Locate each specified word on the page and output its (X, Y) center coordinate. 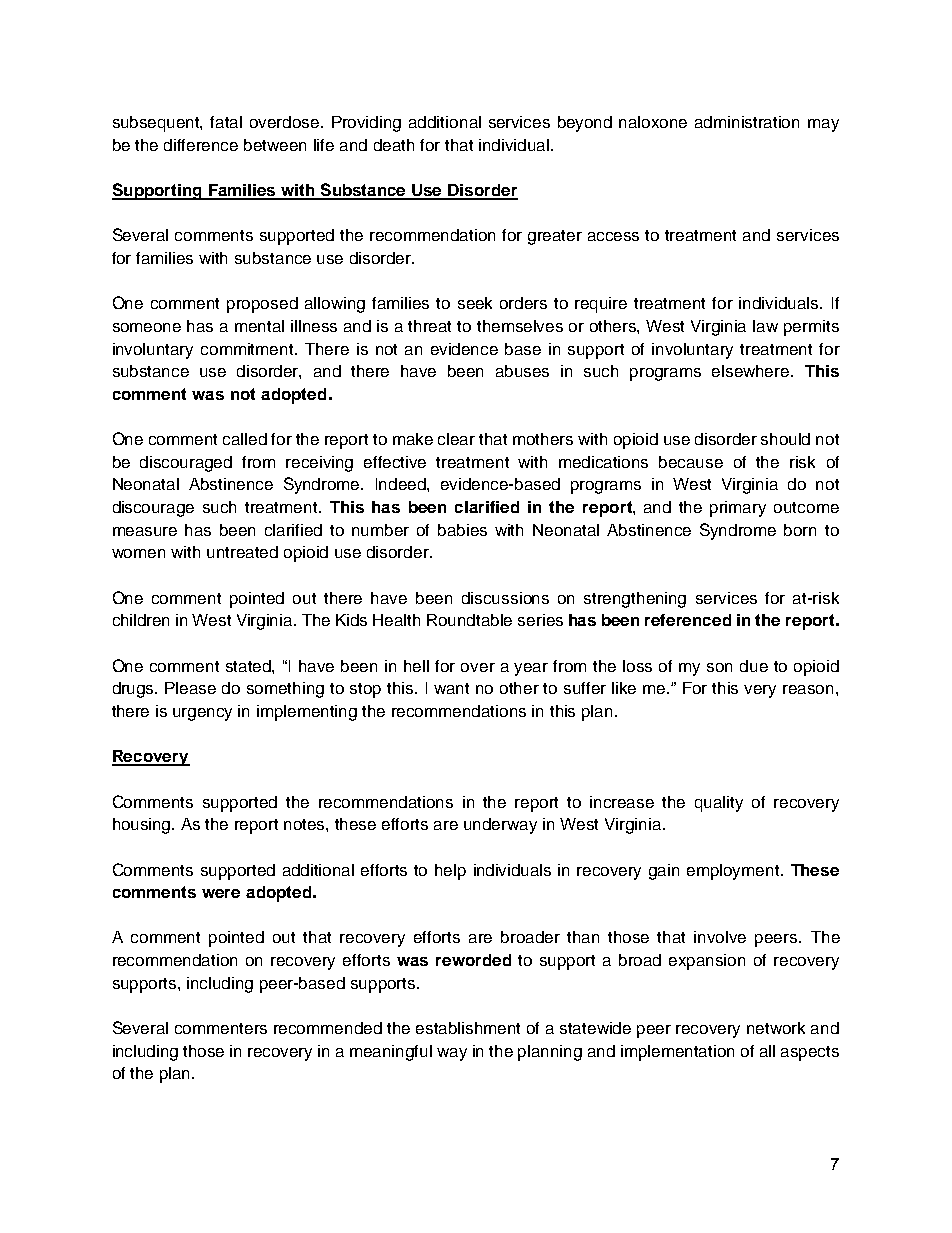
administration (747, 122)
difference (201, 145)
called (245, 439)
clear (456, 439)
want (451, 688)
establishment (468, 1028)
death (394, 145)
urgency (202, 714)
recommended (328, 1028)
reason (810, 689)
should (785, 439)
